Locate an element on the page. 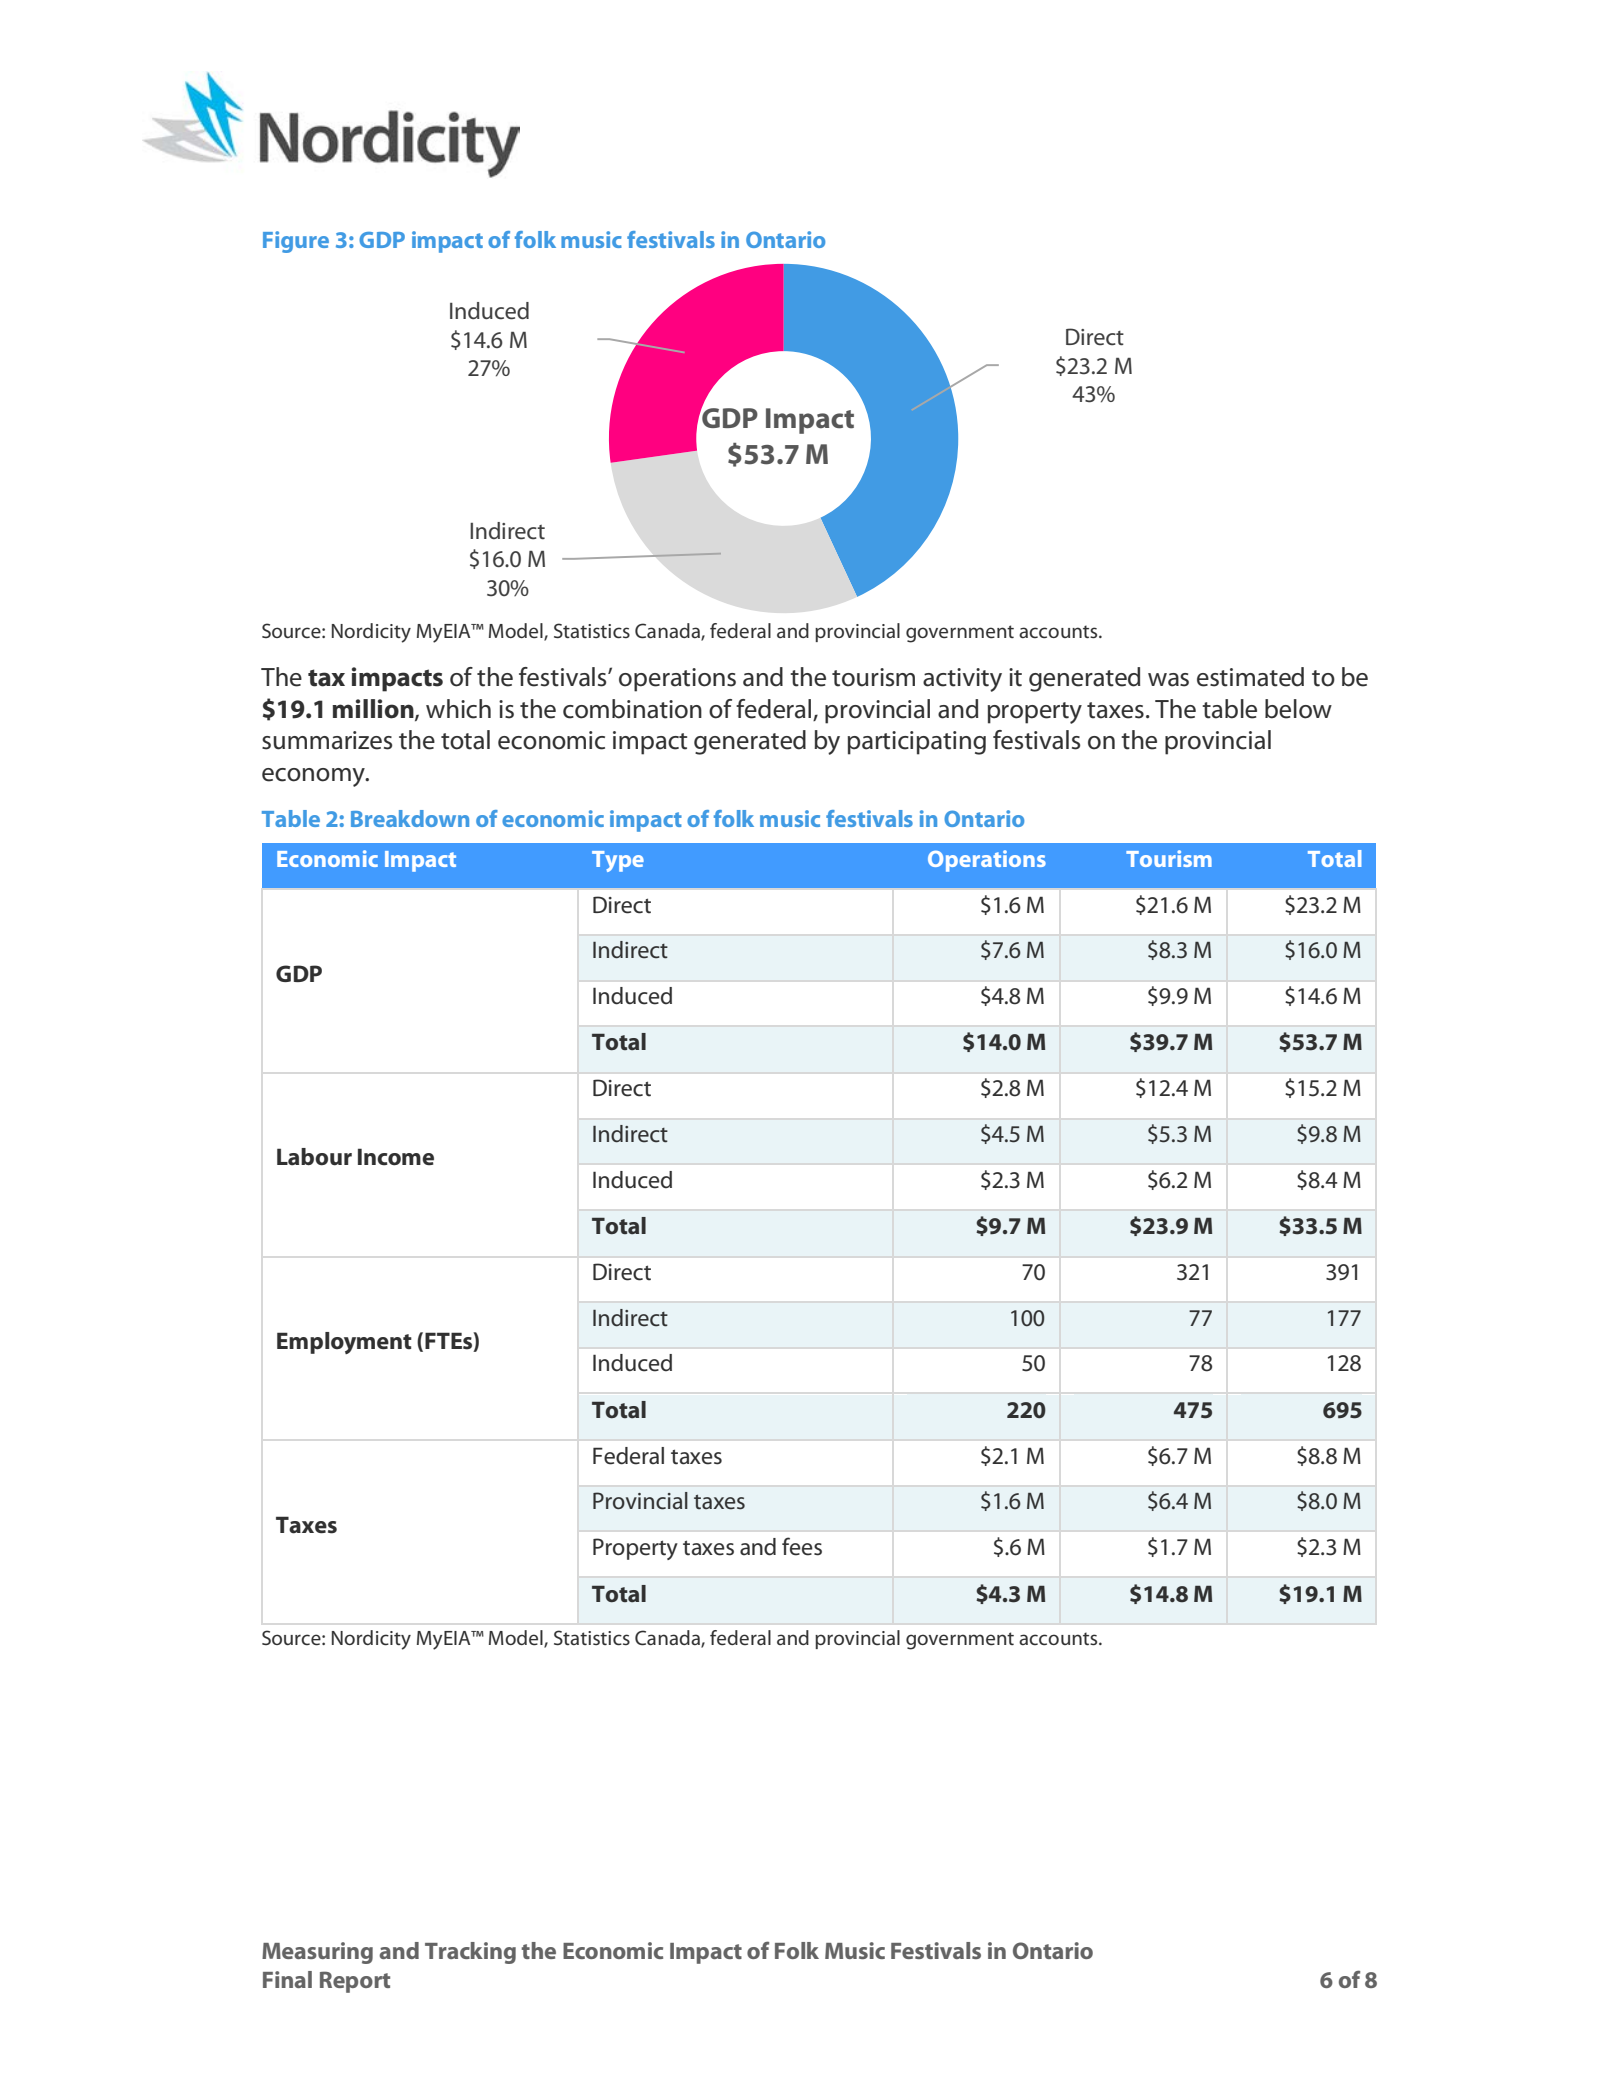 The image size is (1614, 2089). Figure is located at coordinates (296, 242).
